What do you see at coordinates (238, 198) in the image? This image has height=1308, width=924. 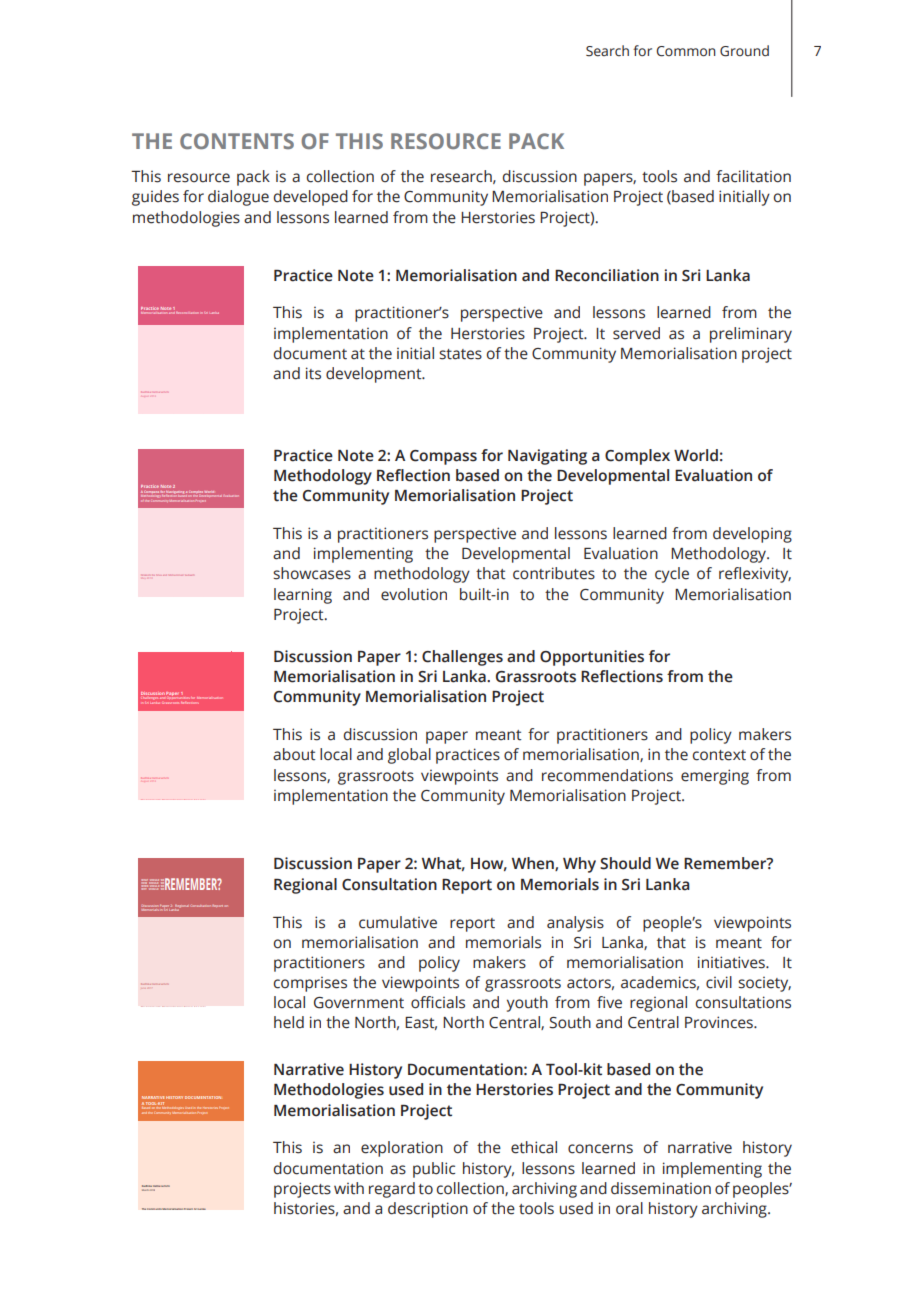 I see `dialogue` at bounding box center [238, 198].
